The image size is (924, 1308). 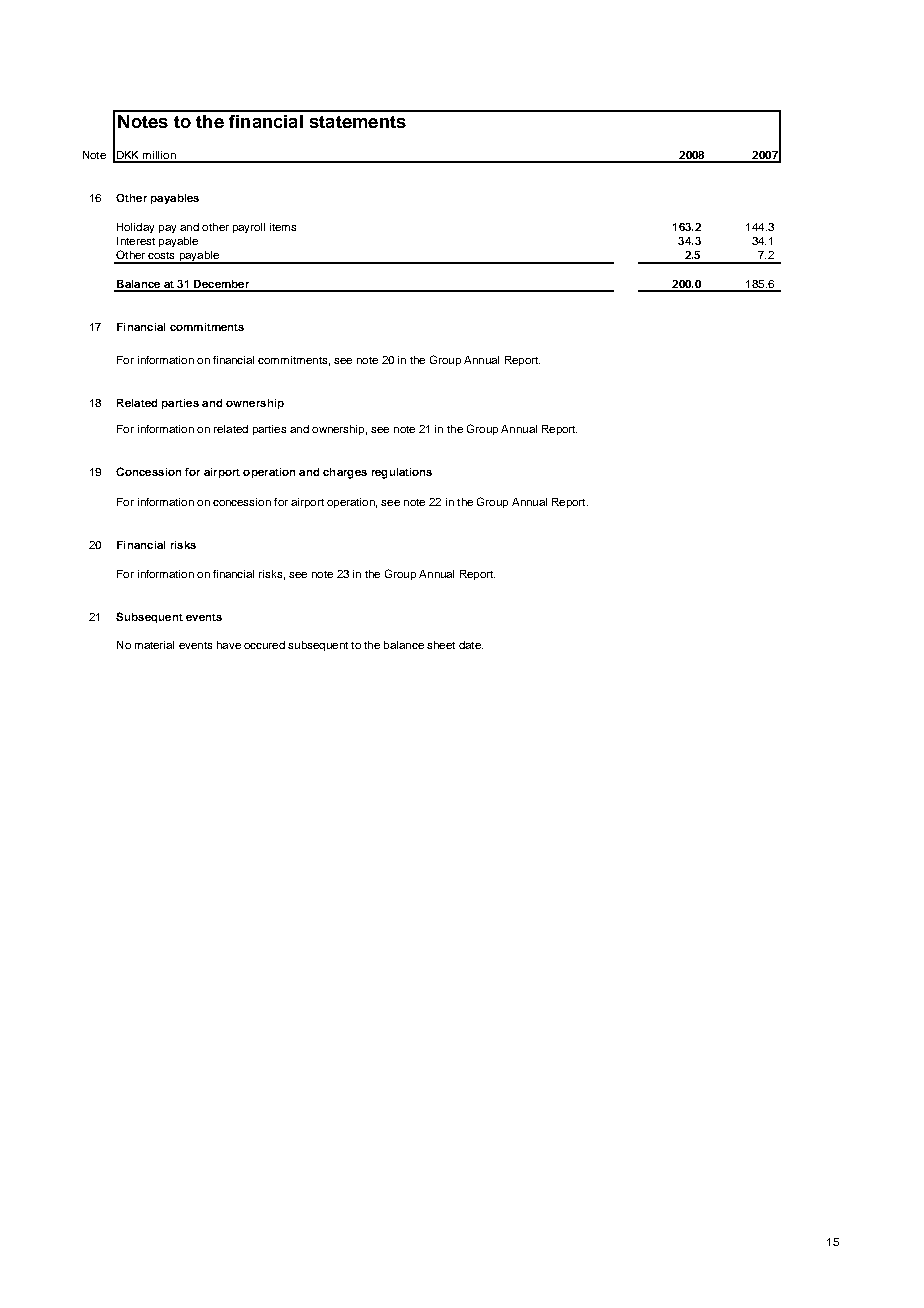 I want to click on Holiday, so click(x=135, y=228).
